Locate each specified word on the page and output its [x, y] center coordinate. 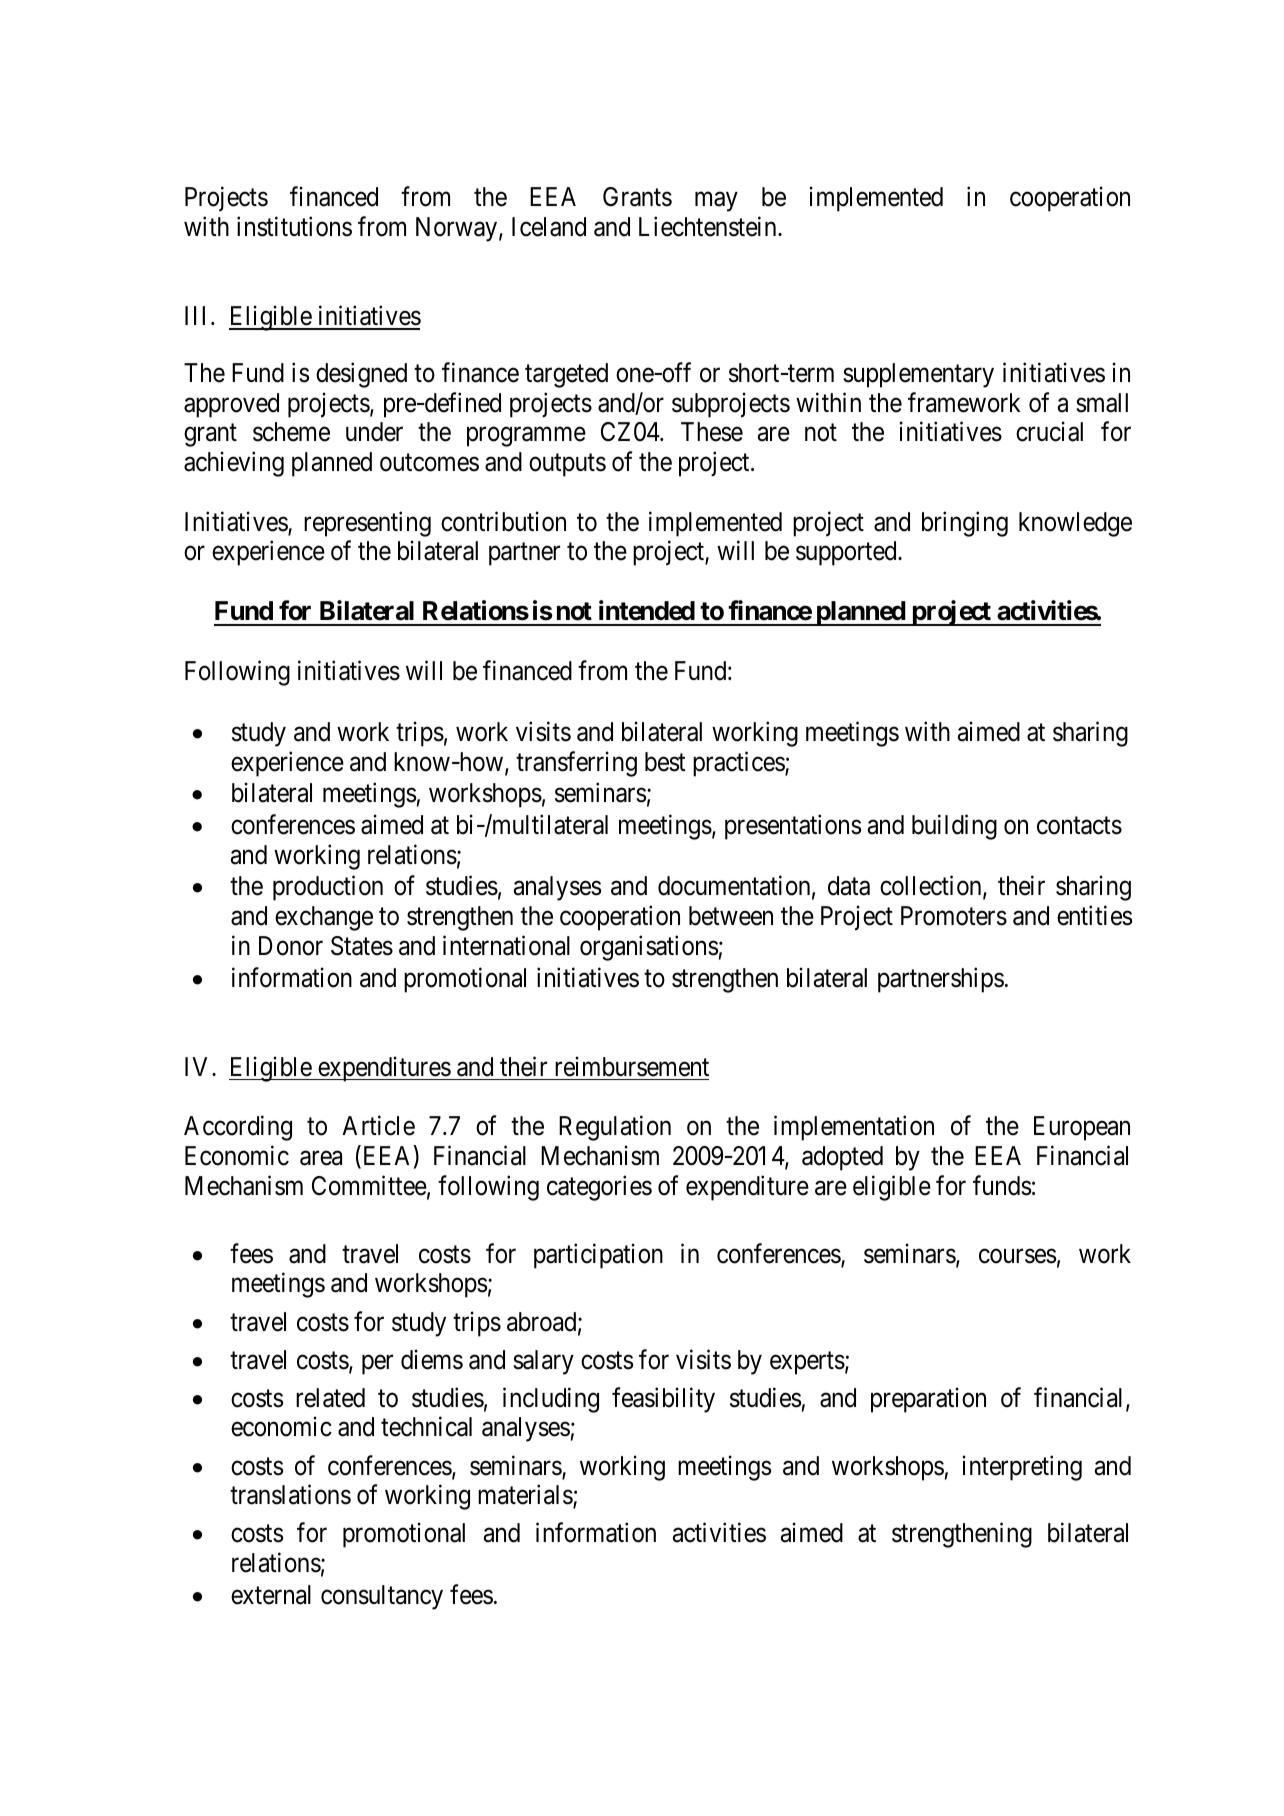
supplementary [918, 375]
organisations [649, 948]
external [271, 1595]
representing [367, 524]
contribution [503, 521]
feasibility [663, 1400]
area [321, 1158]
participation [598, 1256]
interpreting [1022, 1468]
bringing [965, 524]
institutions [294, 226]
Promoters [954, 916]
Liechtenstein [709, 226]
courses [1017, 1256]
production [328, 888]
